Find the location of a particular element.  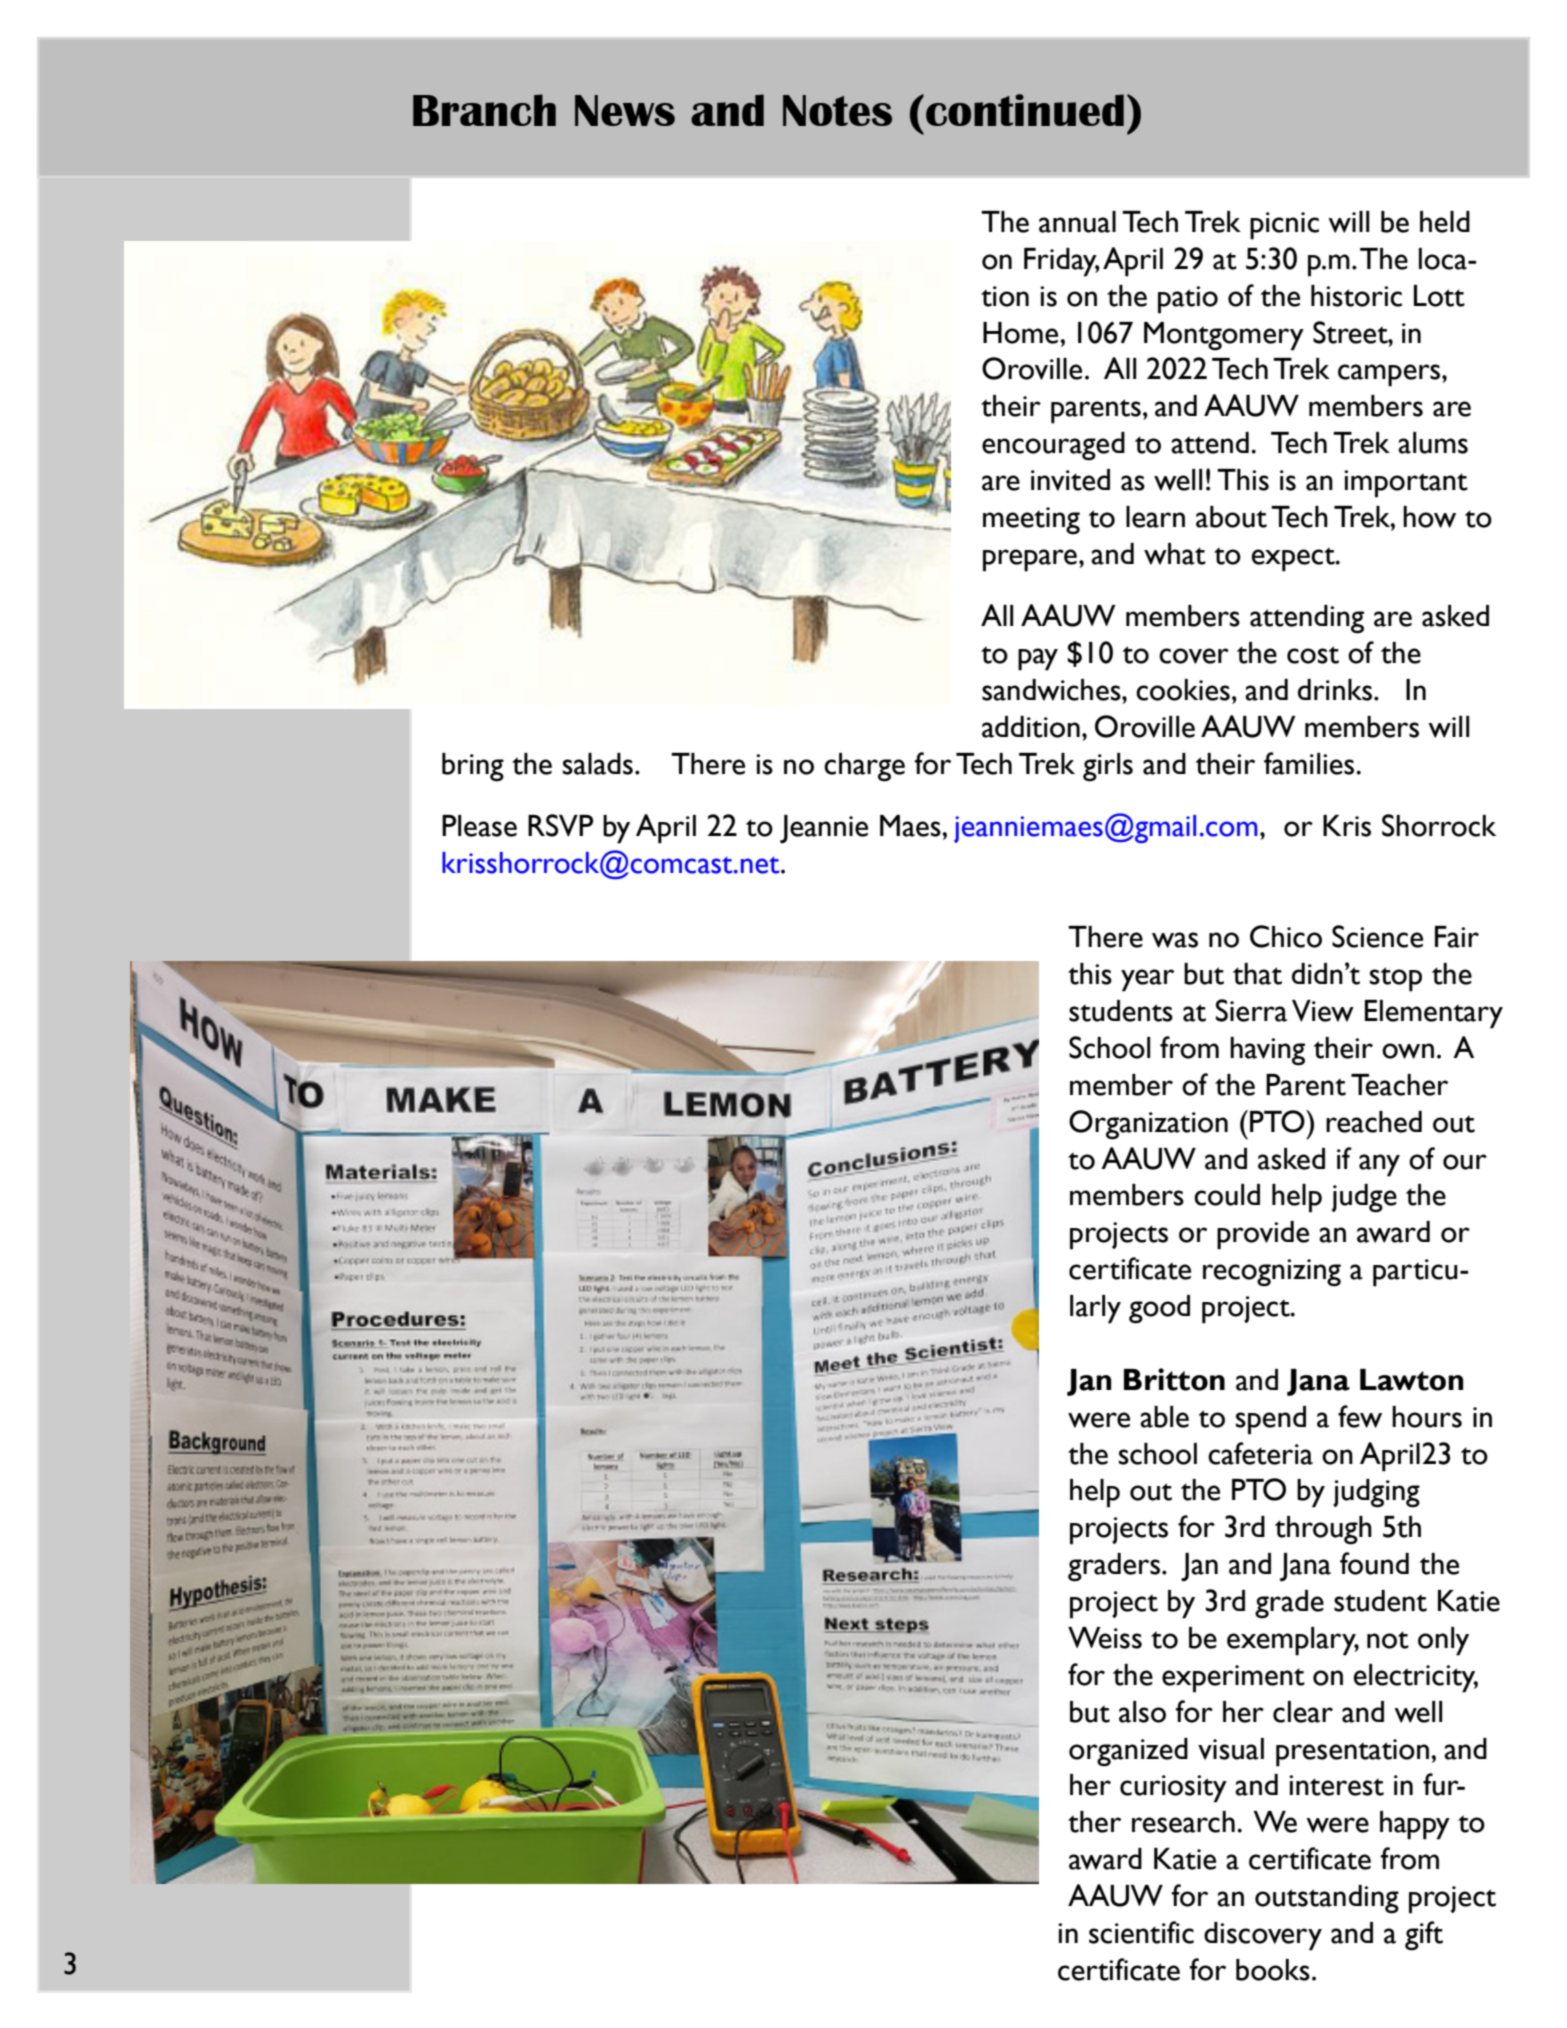

scientific is located at coordinates (1141, 1932).
